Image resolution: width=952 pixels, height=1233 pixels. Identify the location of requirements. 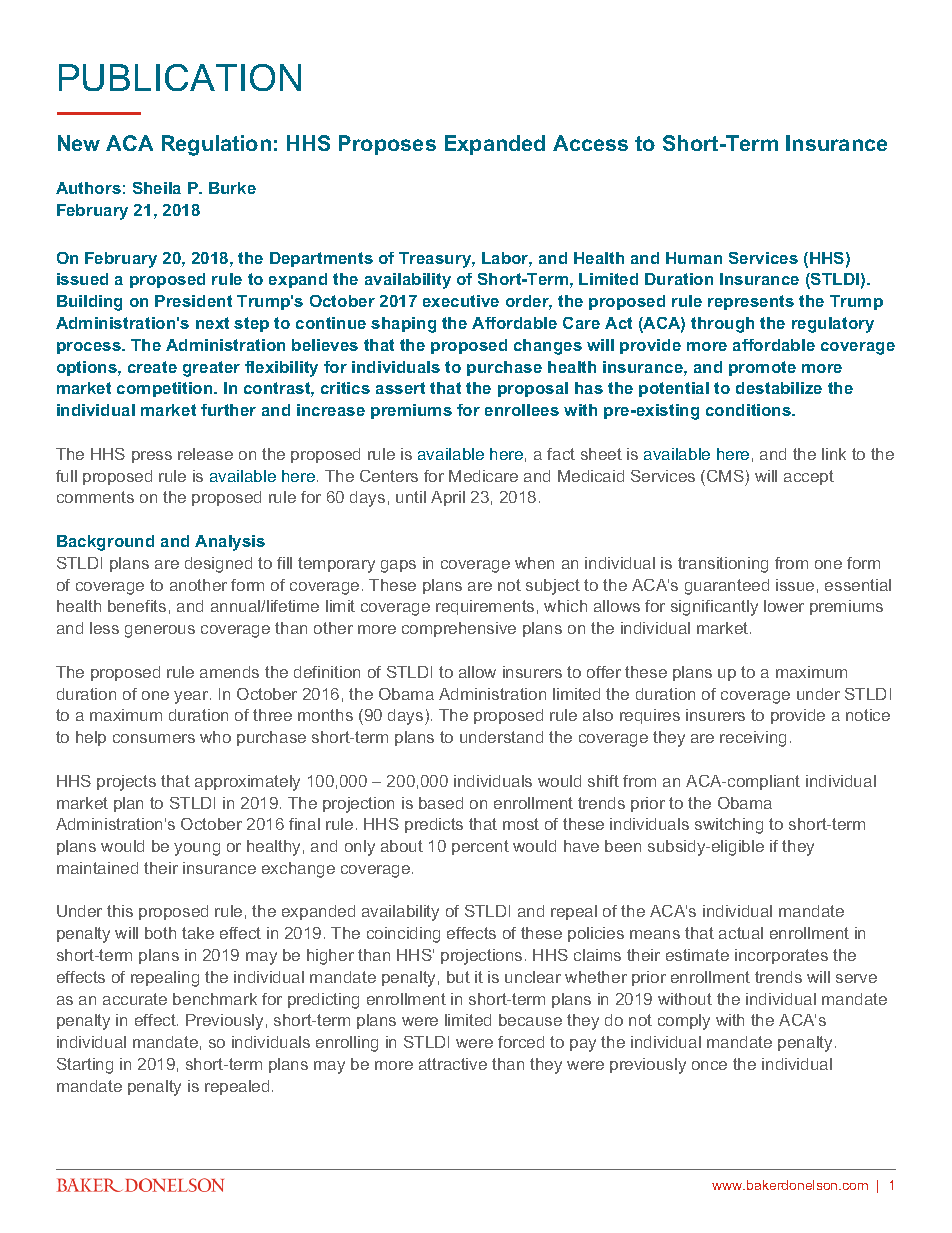
(485, 607).
